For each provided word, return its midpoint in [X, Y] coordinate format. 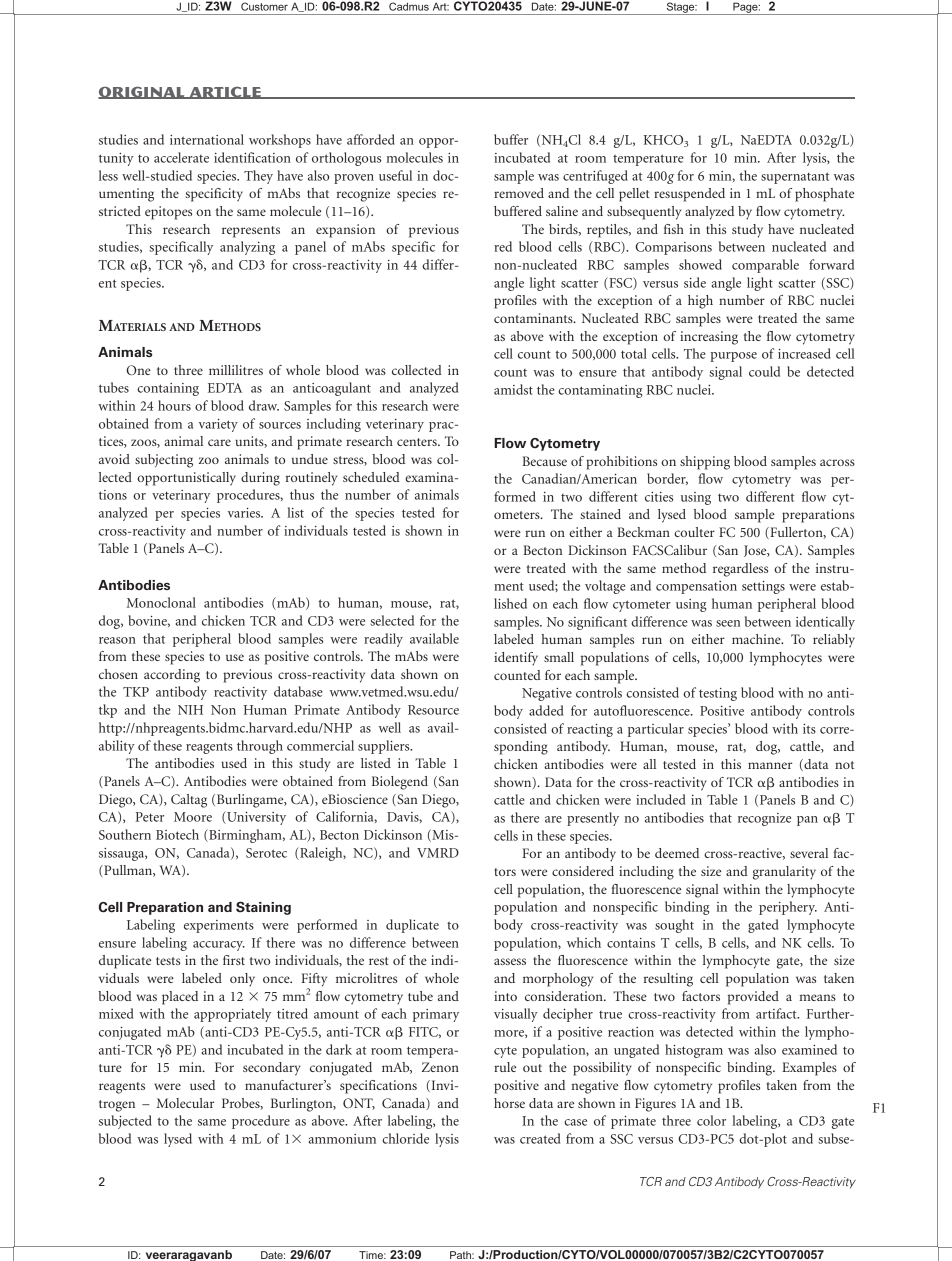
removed [519, 193]
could [764, 371]
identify [516, 659]
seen [728, 623]
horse [509, 1103]
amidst [513, 389]
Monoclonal [161, 602]
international [207, 139]
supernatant [795, 178]
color [711, 1120]
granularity [784, 873]
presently [593, 819]
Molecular [185, 1103]
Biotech [177, 834]
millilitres [236, 370]
